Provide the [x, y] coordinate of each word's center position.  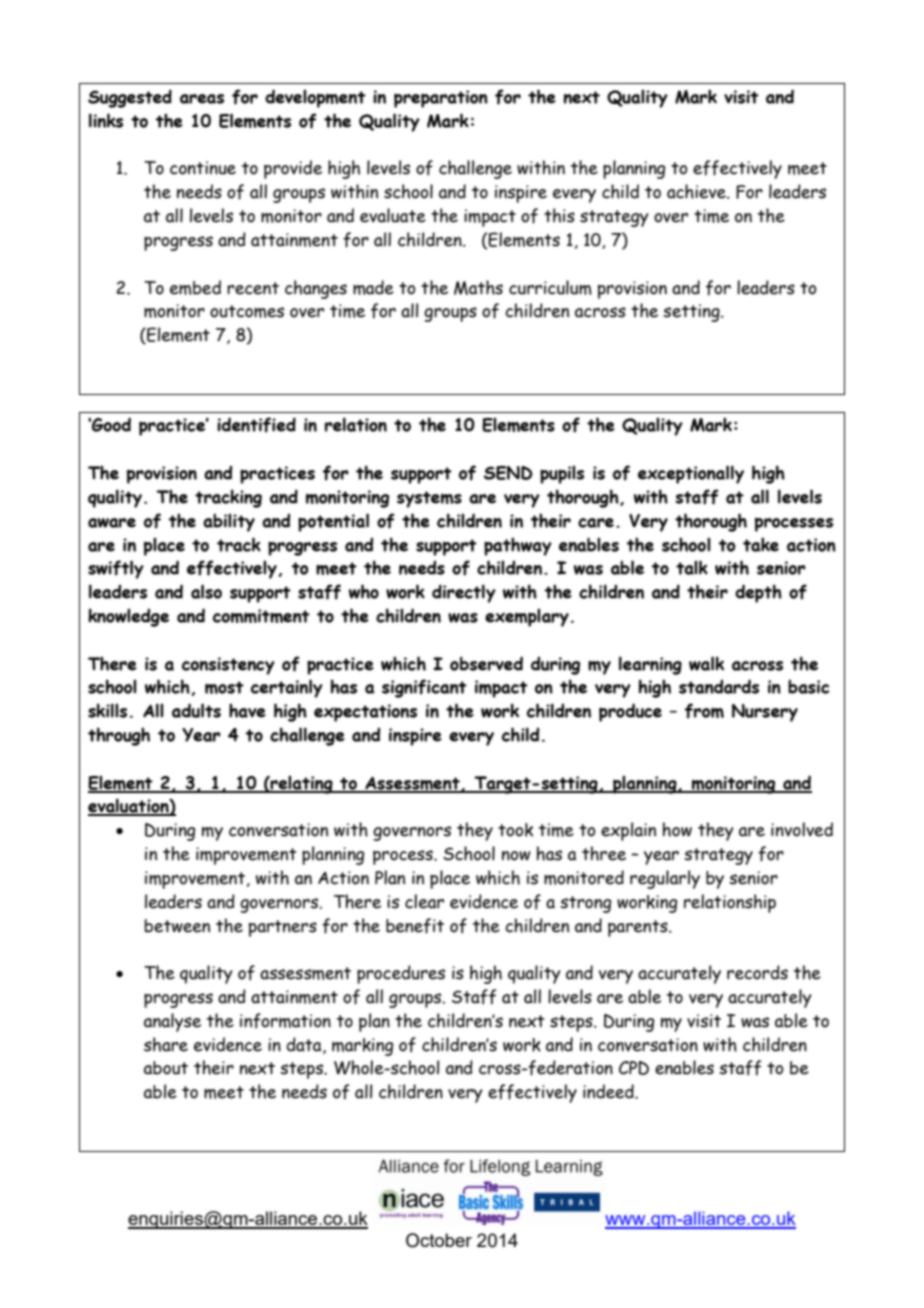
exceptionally [691, 474]
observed [486, 663]
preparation [441, 99]
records [757, 972]
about [166, 1068]
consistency [228, 666]
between [177, 926]
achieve [697, 191]
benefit [415, 926]
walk [706, 663]
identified [256, 425]
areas [202, 99]
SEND [508, 473]
